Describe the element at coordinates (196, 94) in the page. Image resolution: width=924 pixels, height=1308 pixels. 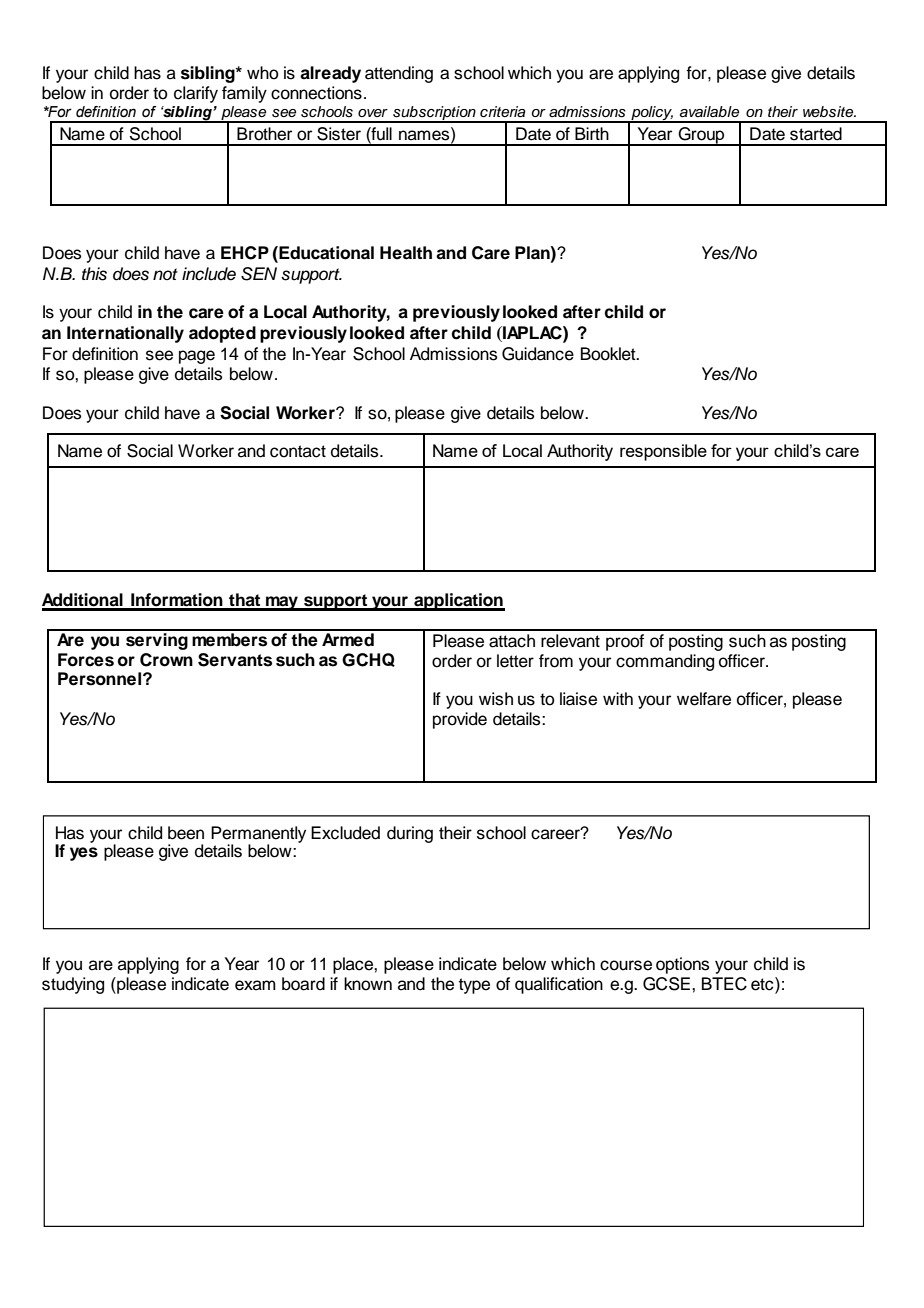
I see `clarify` at that location.
